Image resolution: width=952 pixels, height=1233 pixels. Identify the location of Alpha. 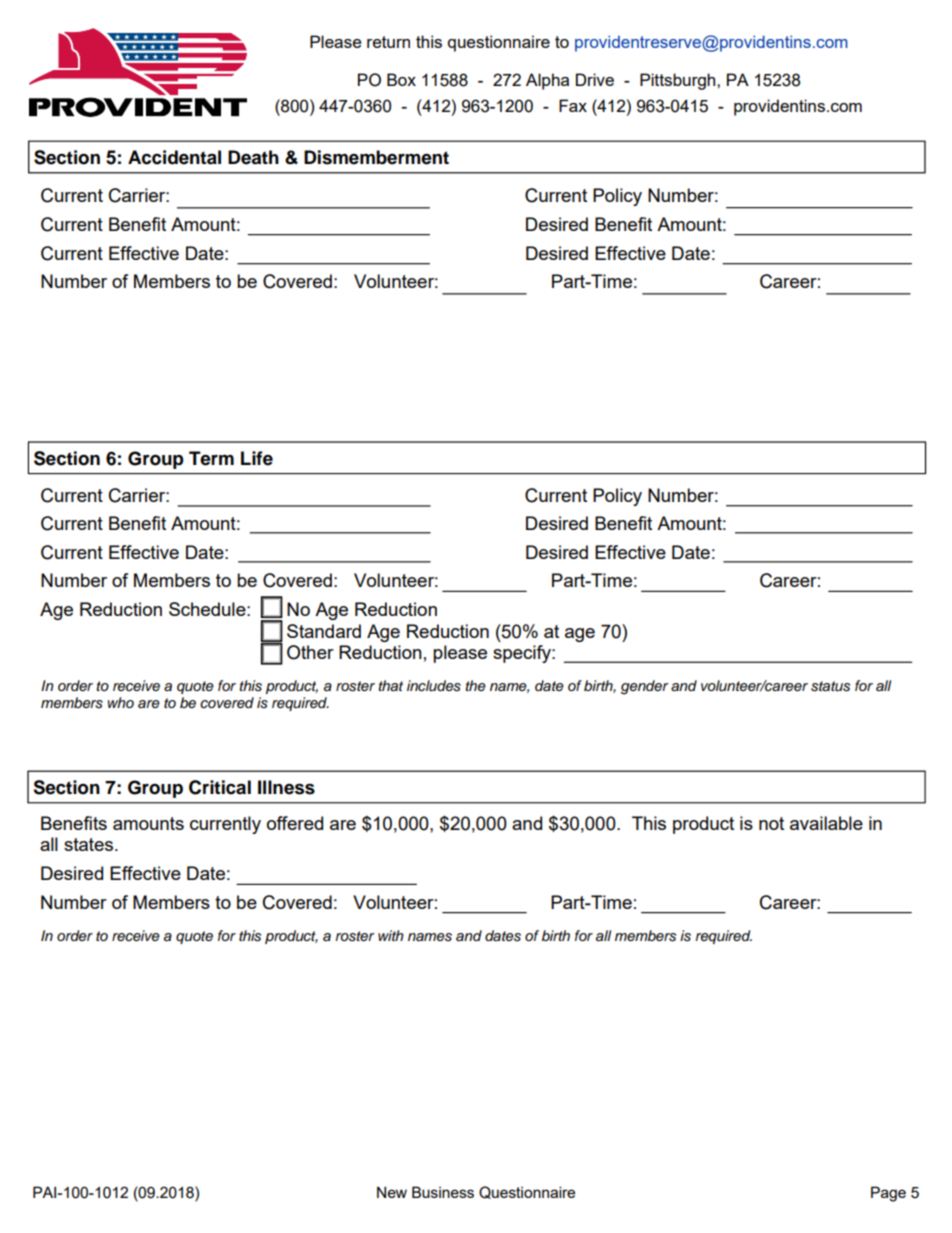
(547, 81).
